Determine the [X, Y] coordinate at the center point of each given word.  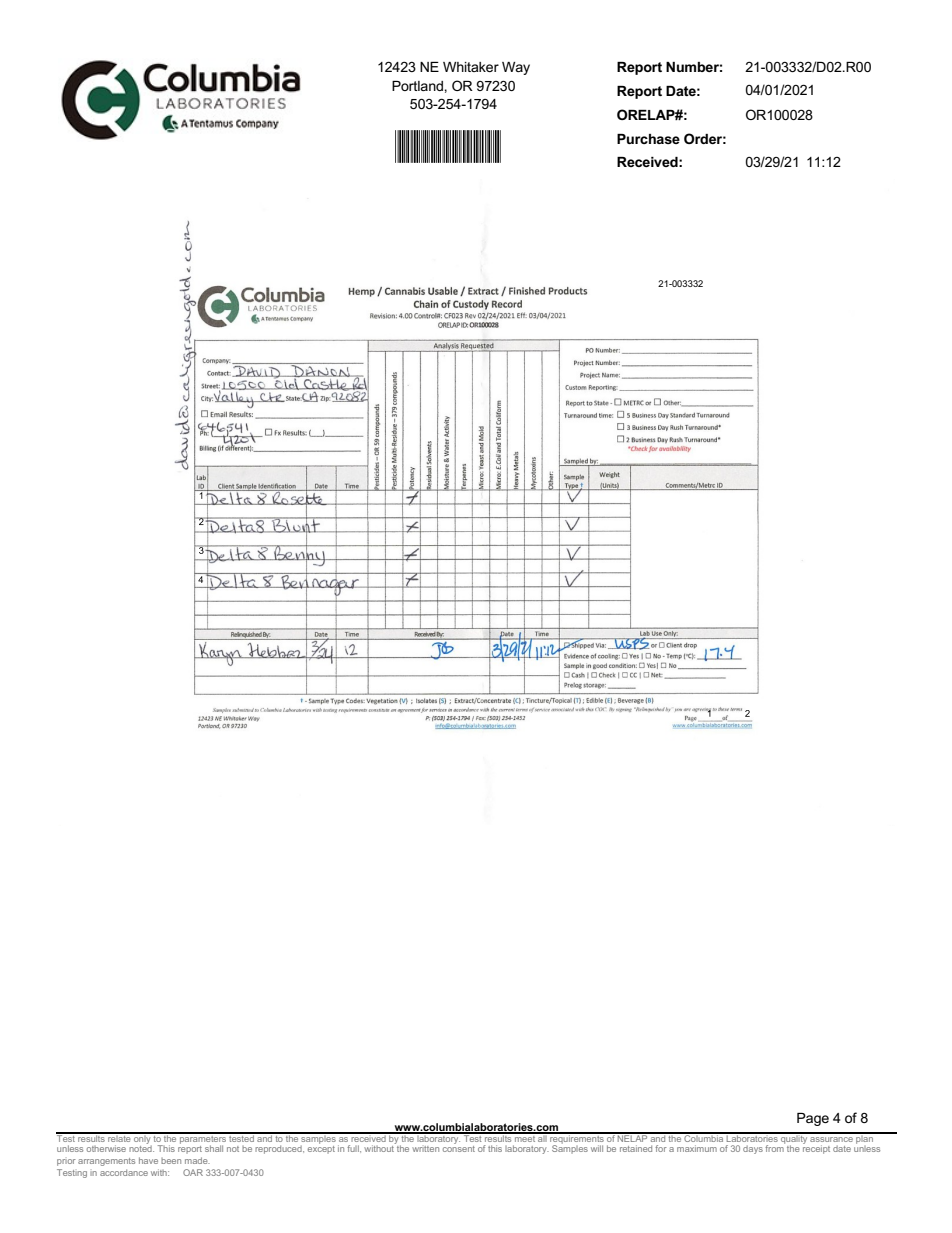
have [148, 1160]
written [425, 1149]
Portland [418, 86]
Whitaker [471, 67]
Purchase [648, 139]
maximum [697, 1148]
